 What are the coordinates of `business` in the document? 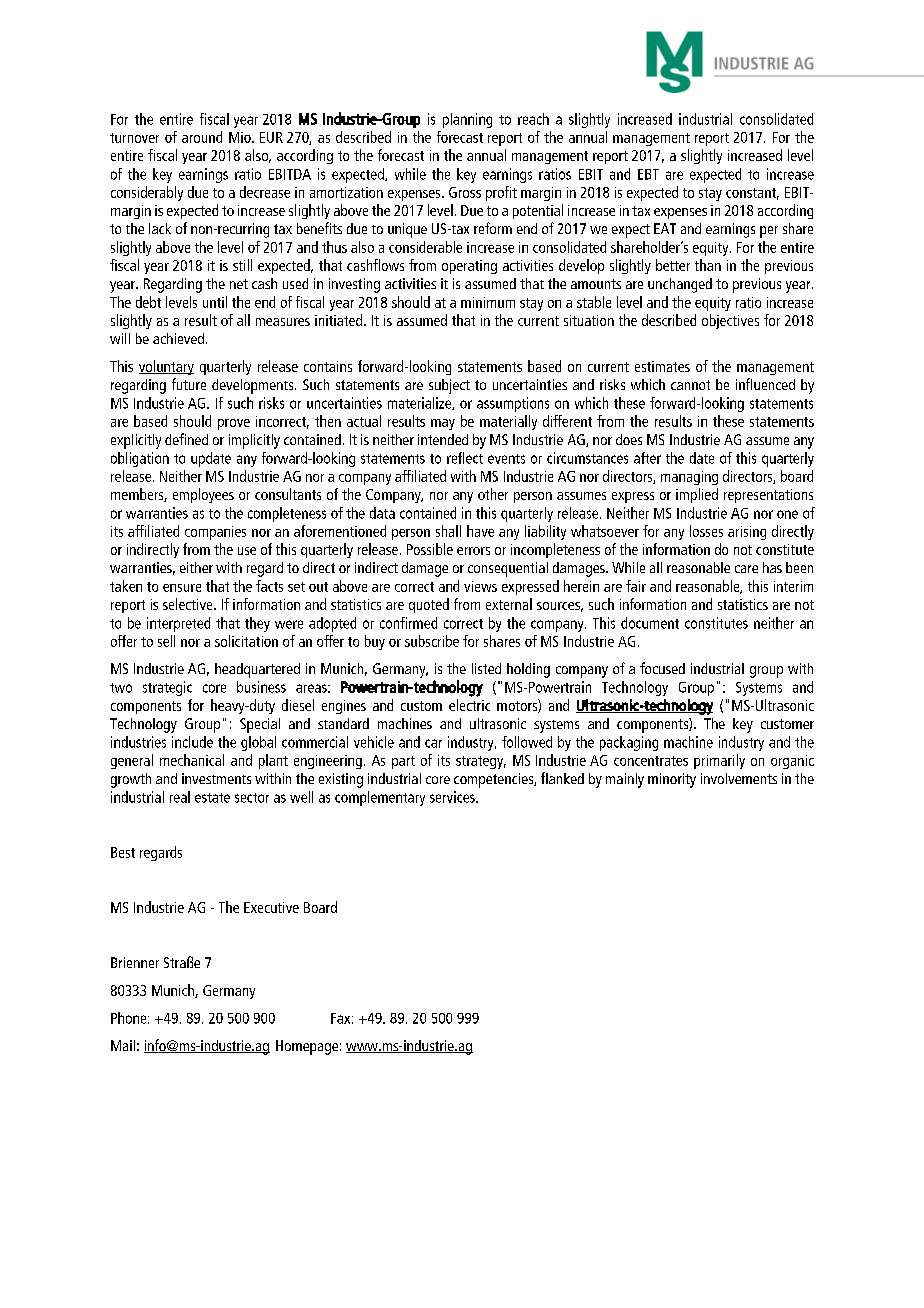 It's located at (261, 687).
